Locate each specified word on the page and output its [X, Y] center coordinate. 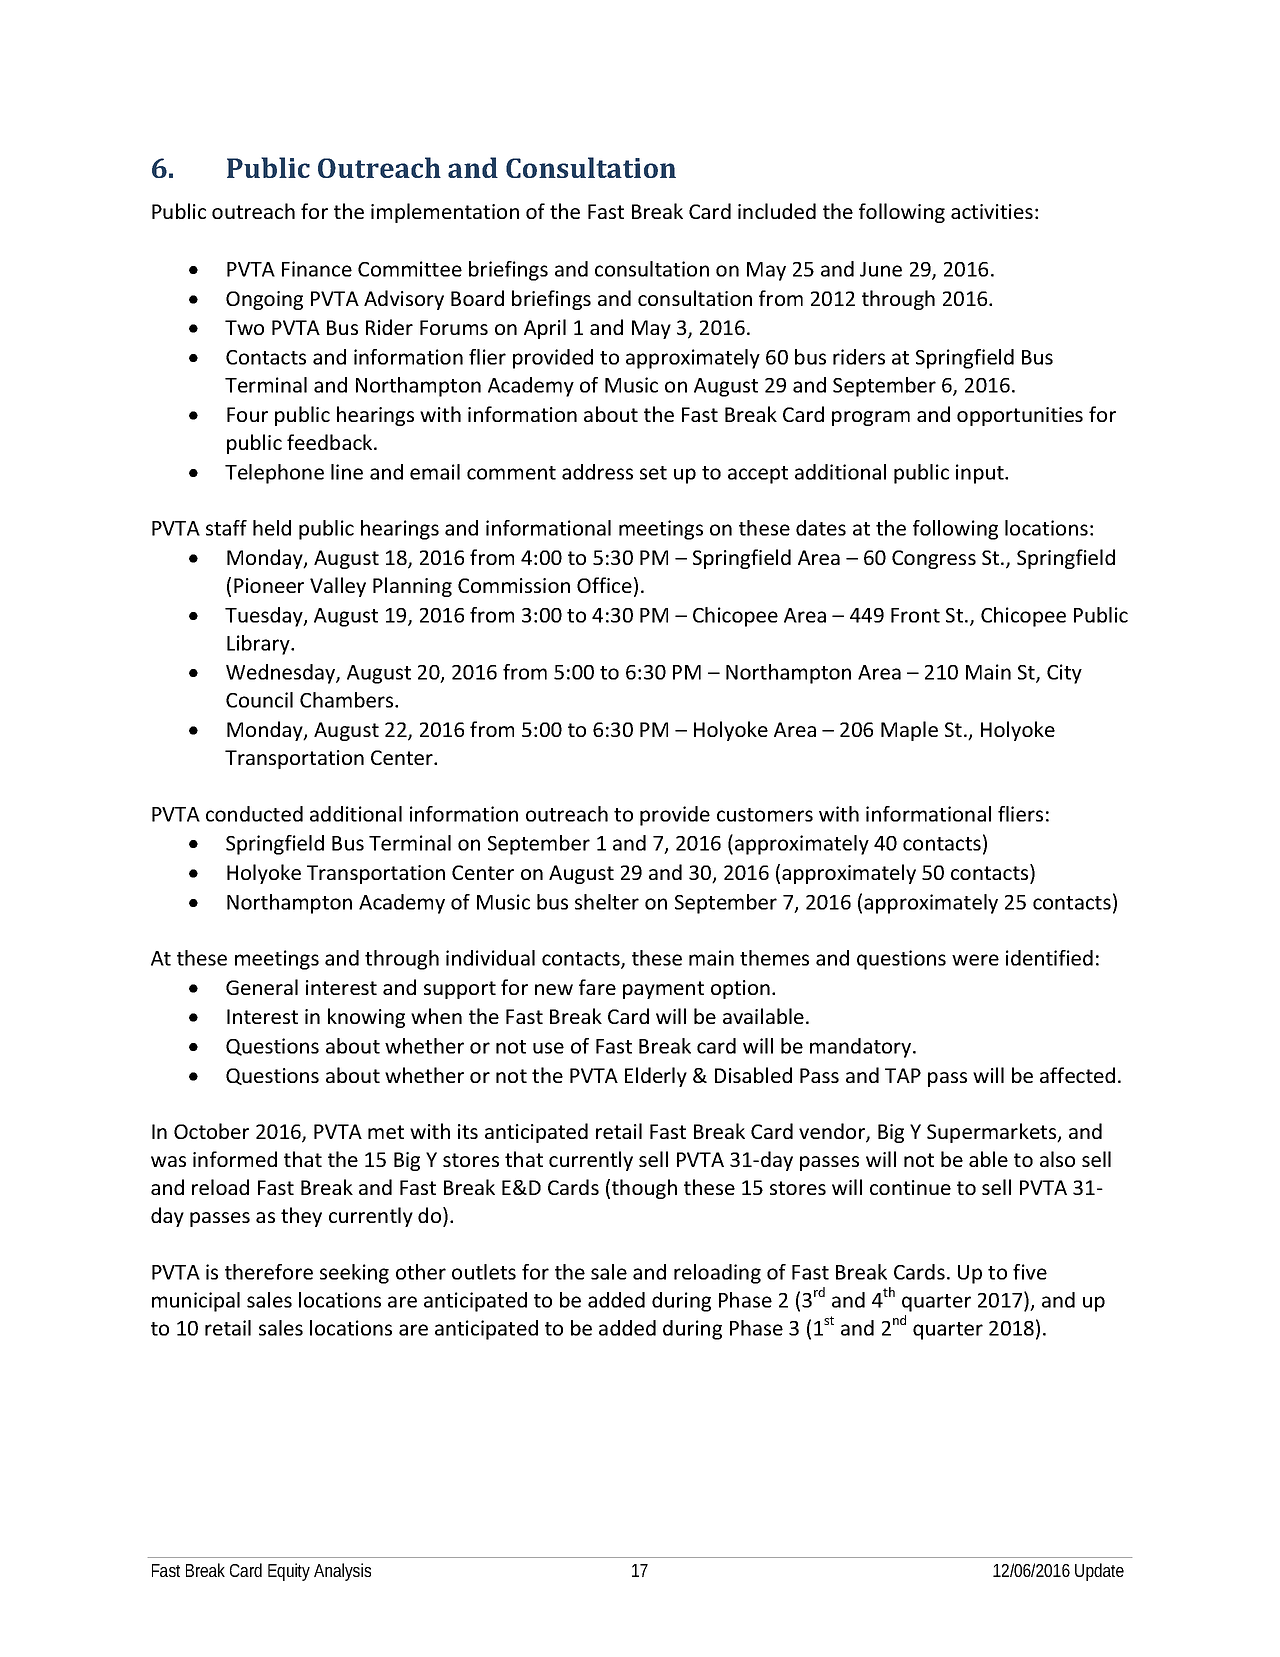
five [1030, 1272]
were [975, 960]
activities [992, 211]
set [653, 473]
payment [663, 990]
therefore [269, 1272]
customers [765, 815]
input [981, 474]
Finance [317, 269]
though [644, 1189]
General [262, 987]
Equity [289, 1572]
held [272, 528]
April [545, 329]
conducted [254, 814]
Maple [909, 731]
